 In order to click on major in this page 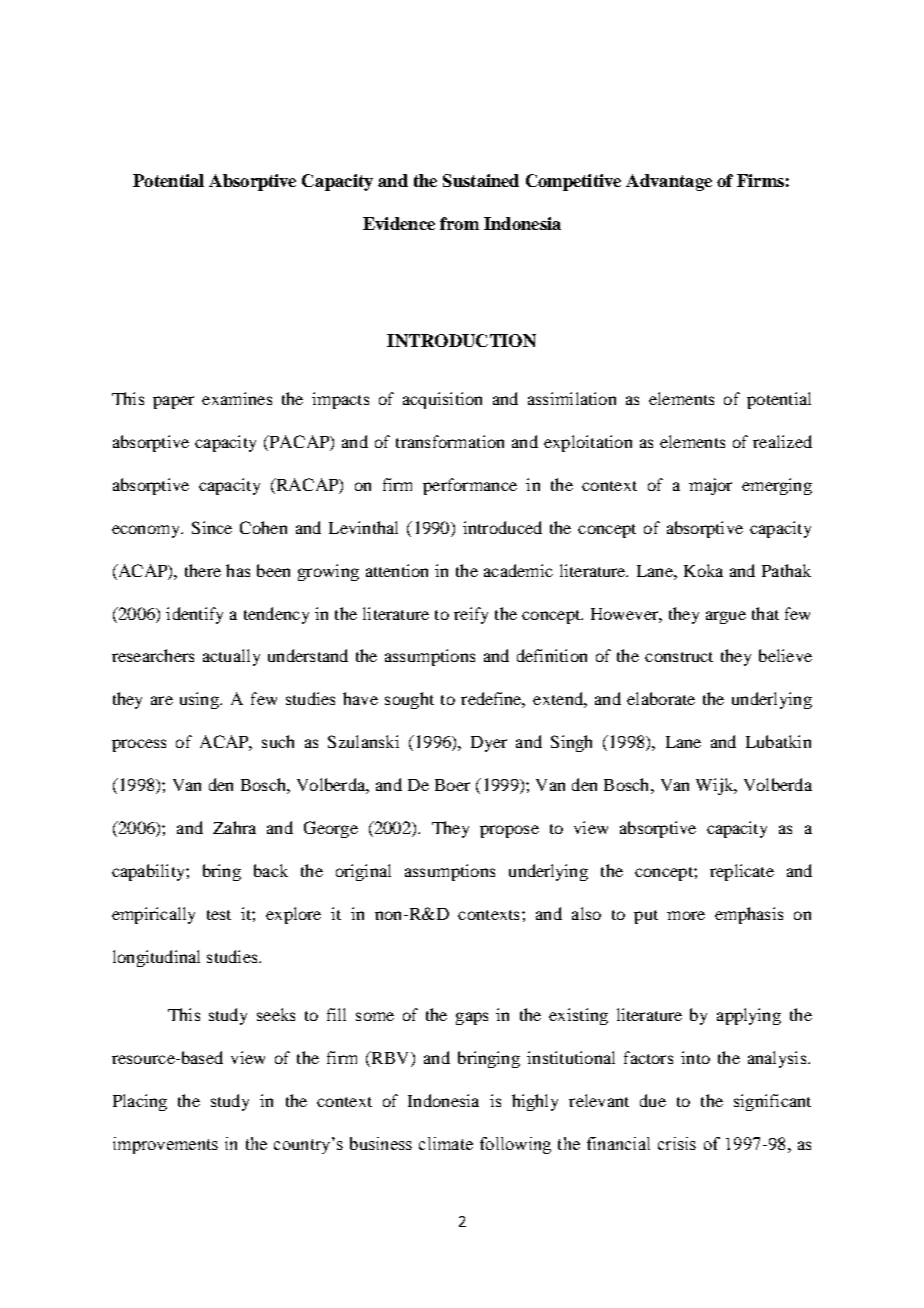, I will do `click(710, 486)`.
